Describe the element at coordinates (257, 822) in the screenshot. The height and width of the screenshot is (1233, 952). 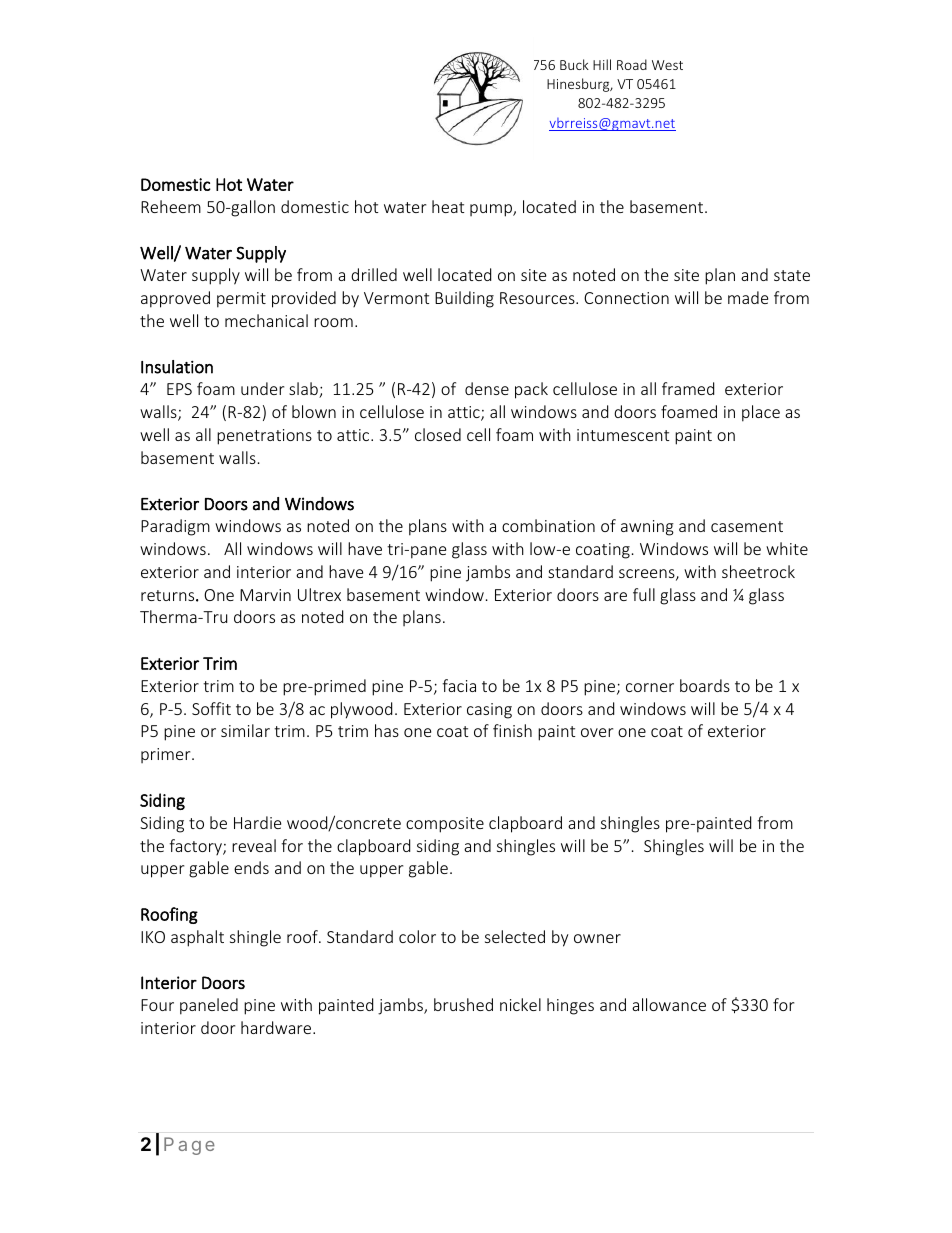
I see `Hardie` at that location.
